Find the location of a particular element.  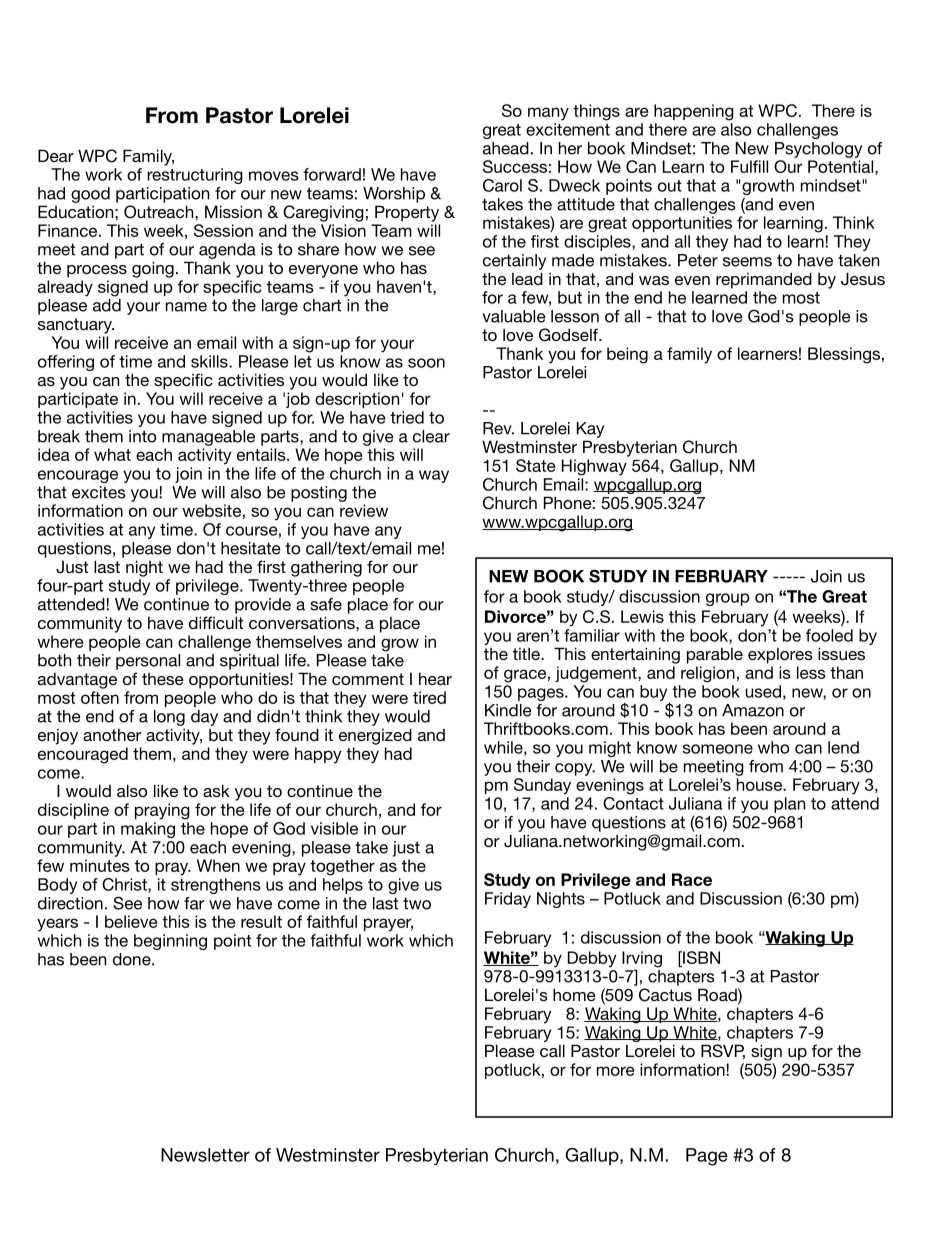

what is located at coordinates (112, 454).
